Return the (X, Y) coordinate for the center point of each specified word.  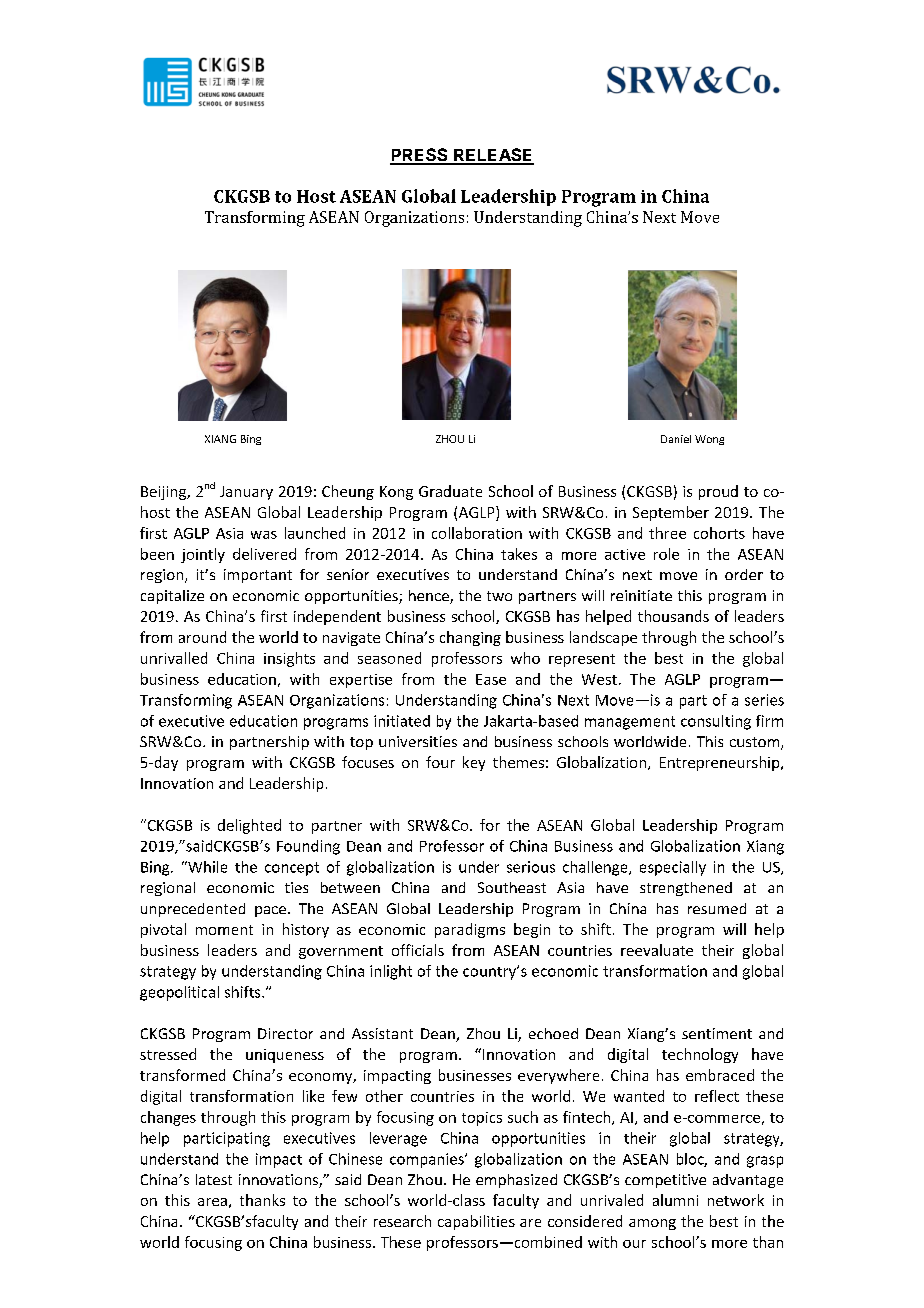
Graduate (450, 491)
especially (673, 868)
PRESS (420, 156)
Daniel (676, 439)
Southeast (512, 887)
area (212, 1202)
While (206, 867)
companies (428, 1160)
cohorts (719, 533)
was (264, 535)
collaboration (477, 533)
